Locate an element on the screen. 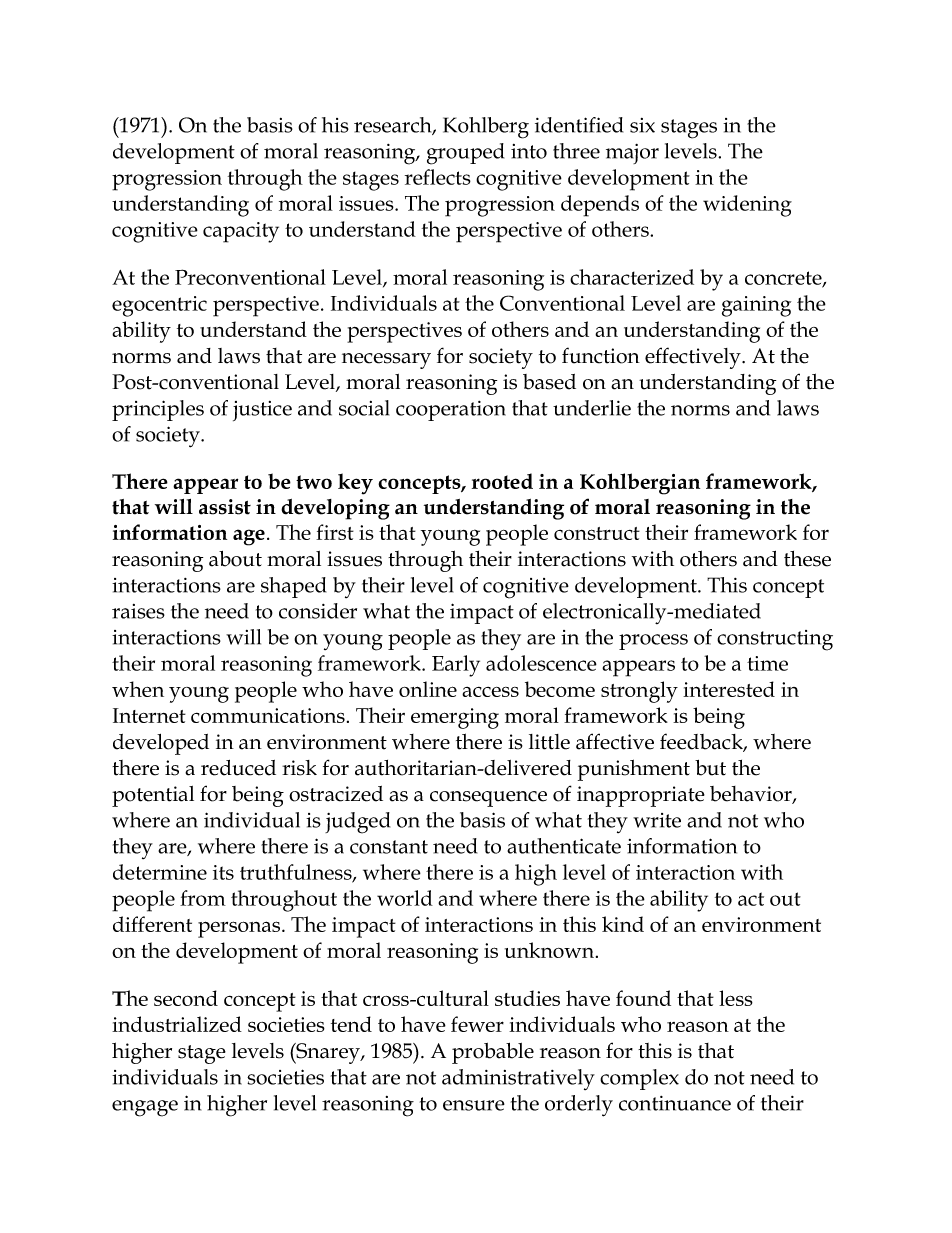 This screenshot has width=952, height=1233. capacity is located at coordinates (241, 232).
